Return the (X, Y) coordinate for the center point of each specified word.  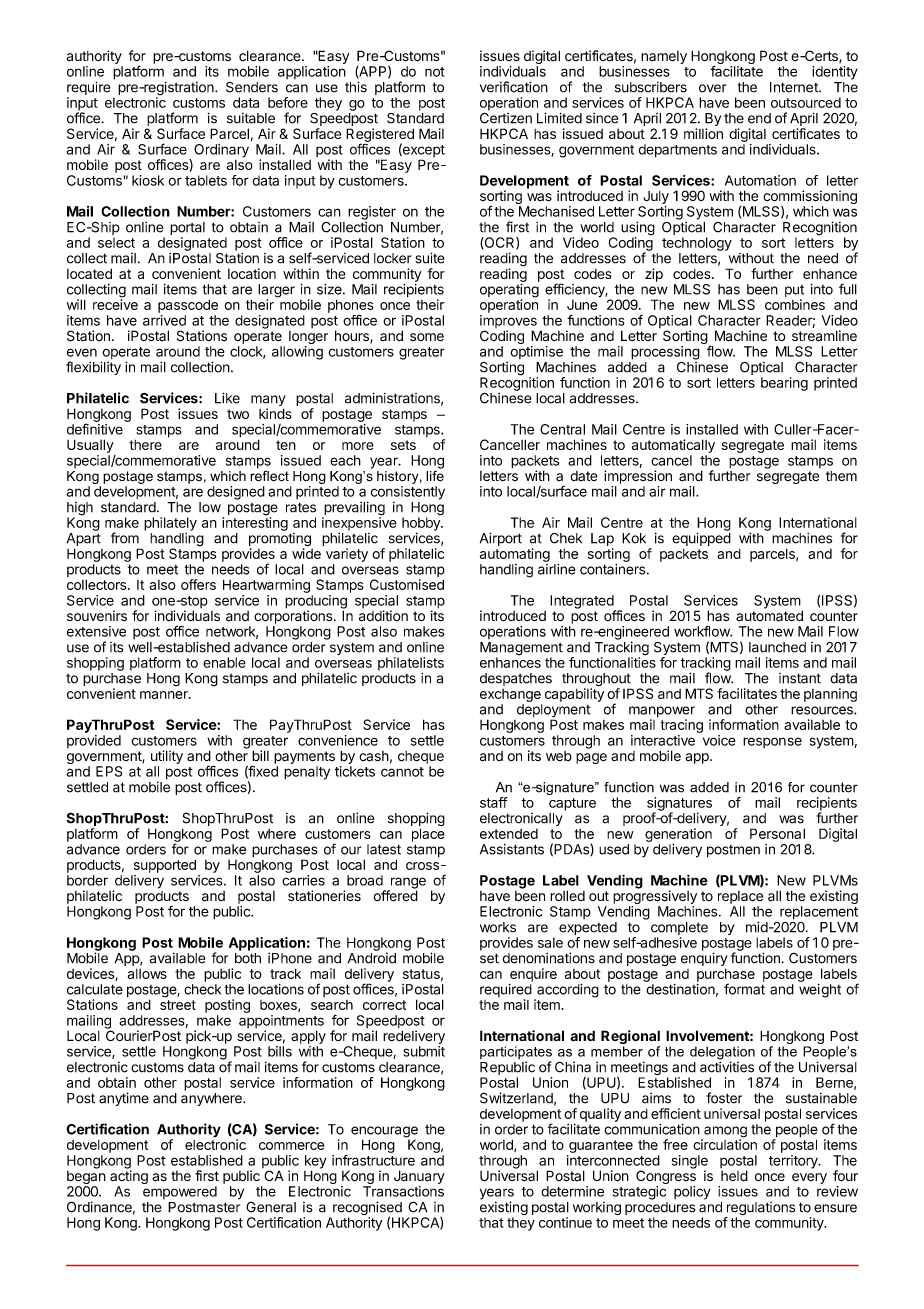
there (145, 445)
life (435, 475)
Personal (777, 833)
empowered (180, 1192)
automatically (673, 446)
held (734, 1175)
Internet (795, 87)
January (419, 1177)
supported (165, 866)
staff (494, 802)
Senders (252, 87)
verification (514, 87)
